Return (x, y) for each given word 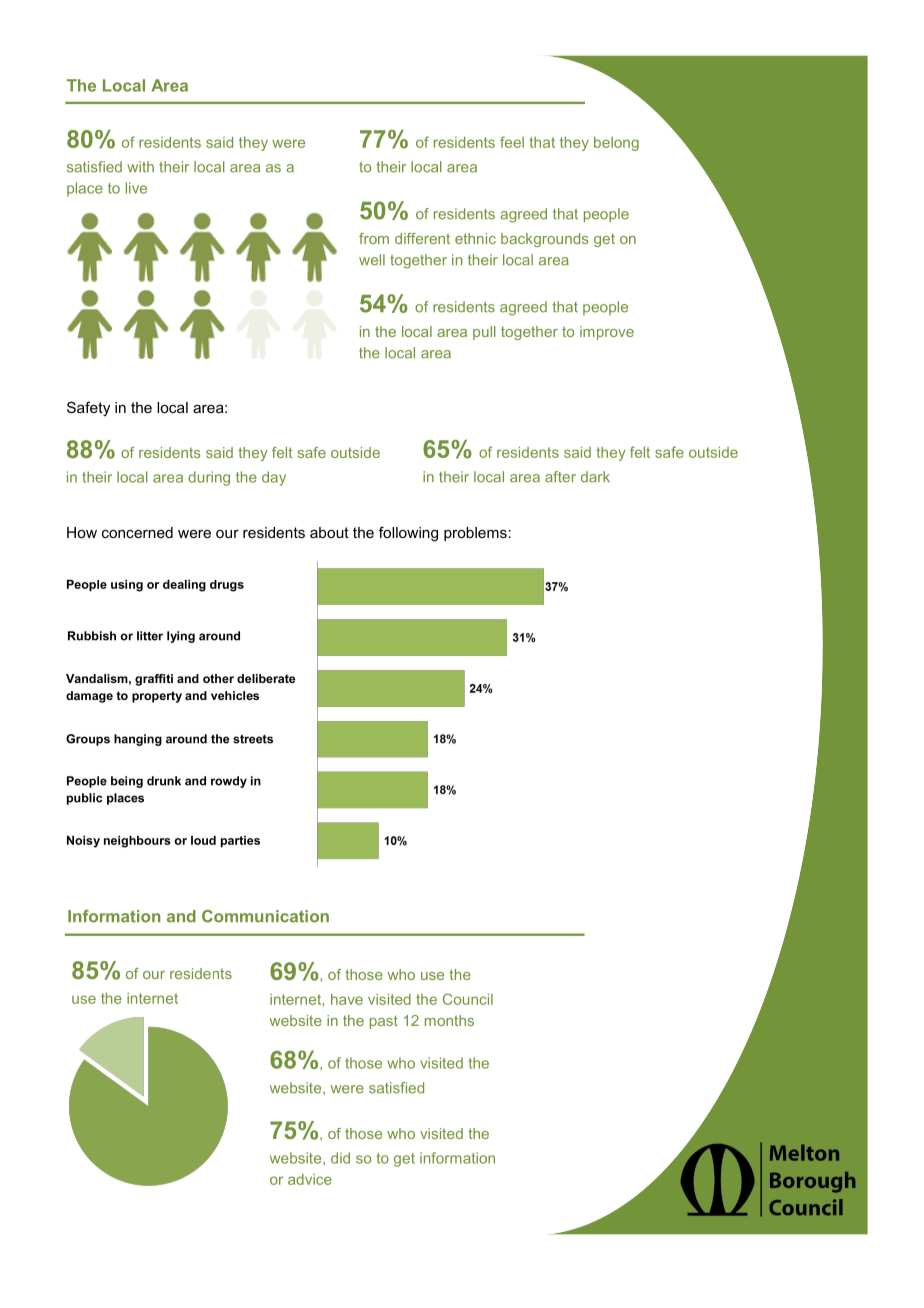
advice (310, 1179)
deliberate (266, 678)
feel (512, 142)
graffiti (154, 680)
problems (475, 534)
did (340, 1158)
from (374, 238)
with (140, 166)
